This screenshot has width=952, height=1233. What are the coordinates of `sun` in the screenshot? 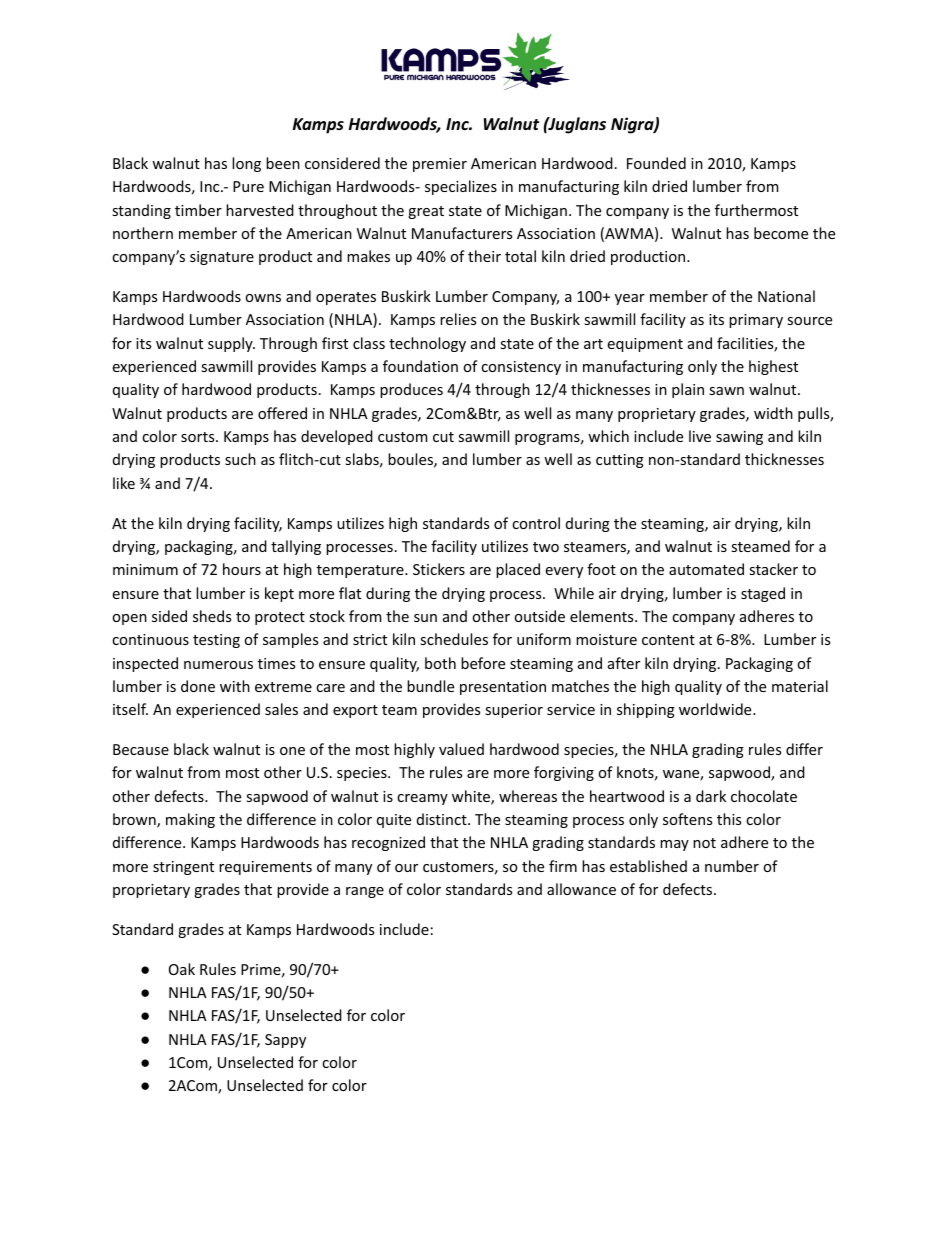 It's located at (425, 618).
